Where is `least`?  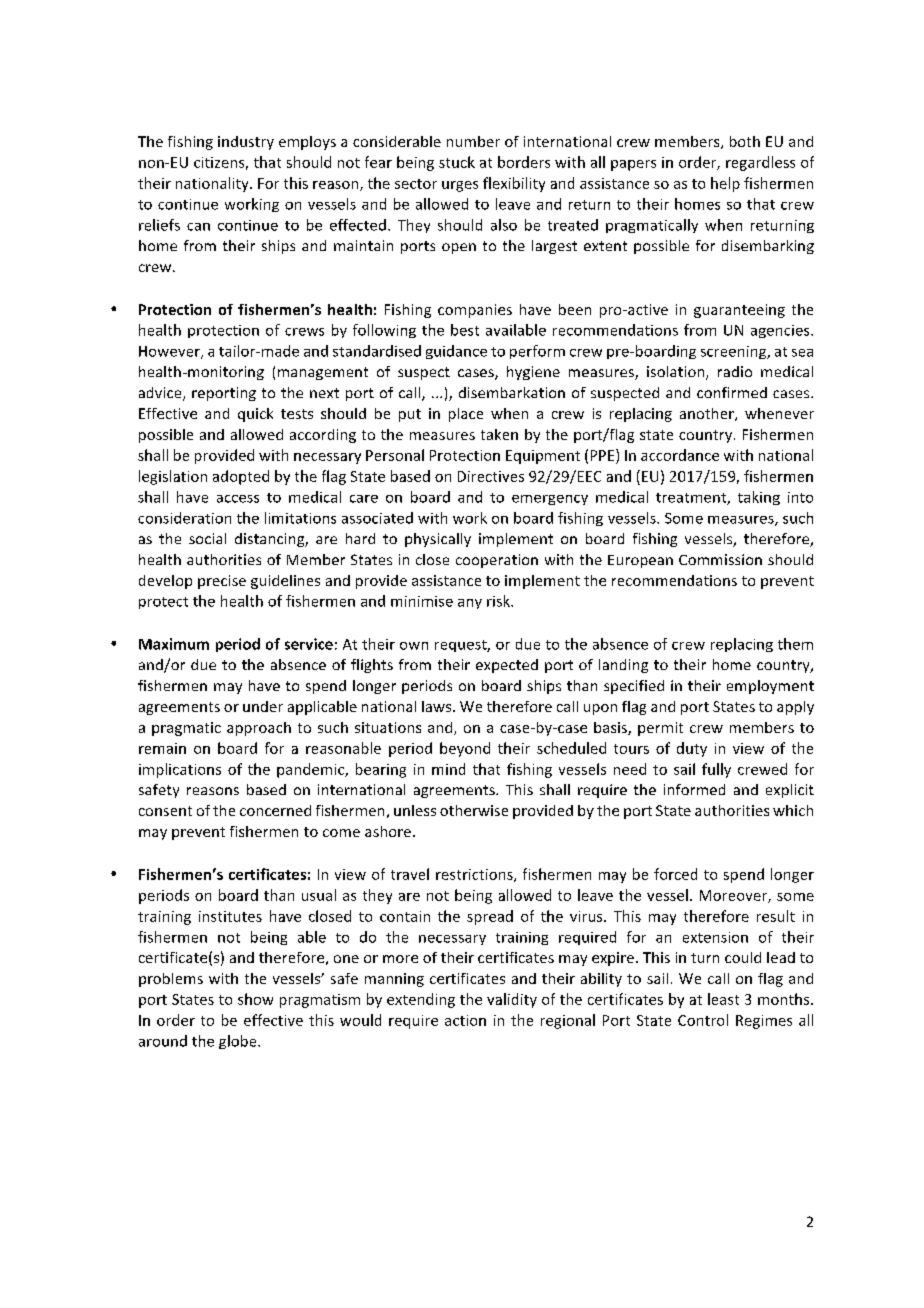 least is located at coordinates (723, 999).
